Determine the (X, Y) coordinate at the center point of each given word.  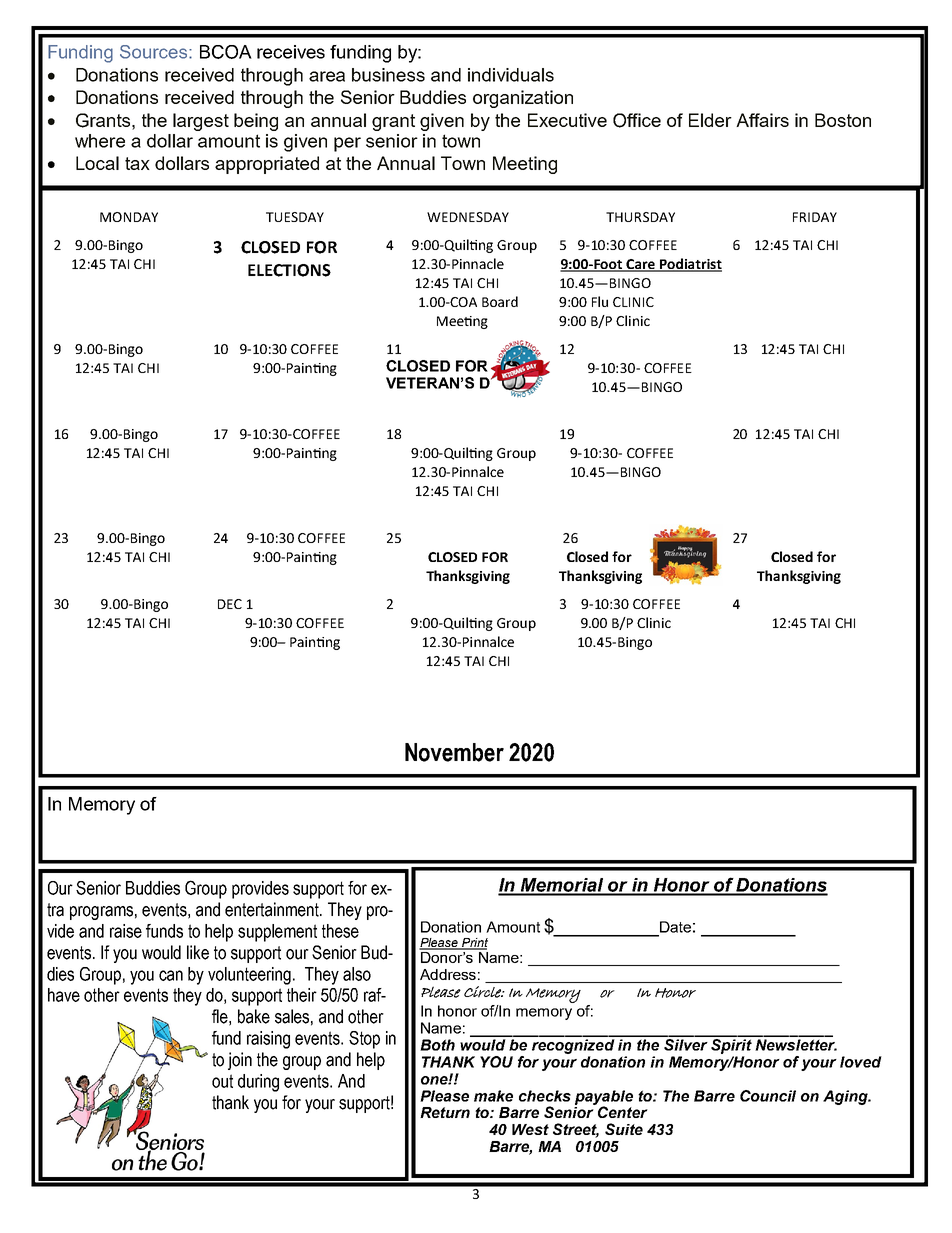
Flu (600, 301)
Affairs (762, 120)
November (454, 752)
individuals (511, 75)
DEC (230, 604)
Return (445, 1112)
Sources (155, 52)
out (222, 1081)
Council (768, 1096)
